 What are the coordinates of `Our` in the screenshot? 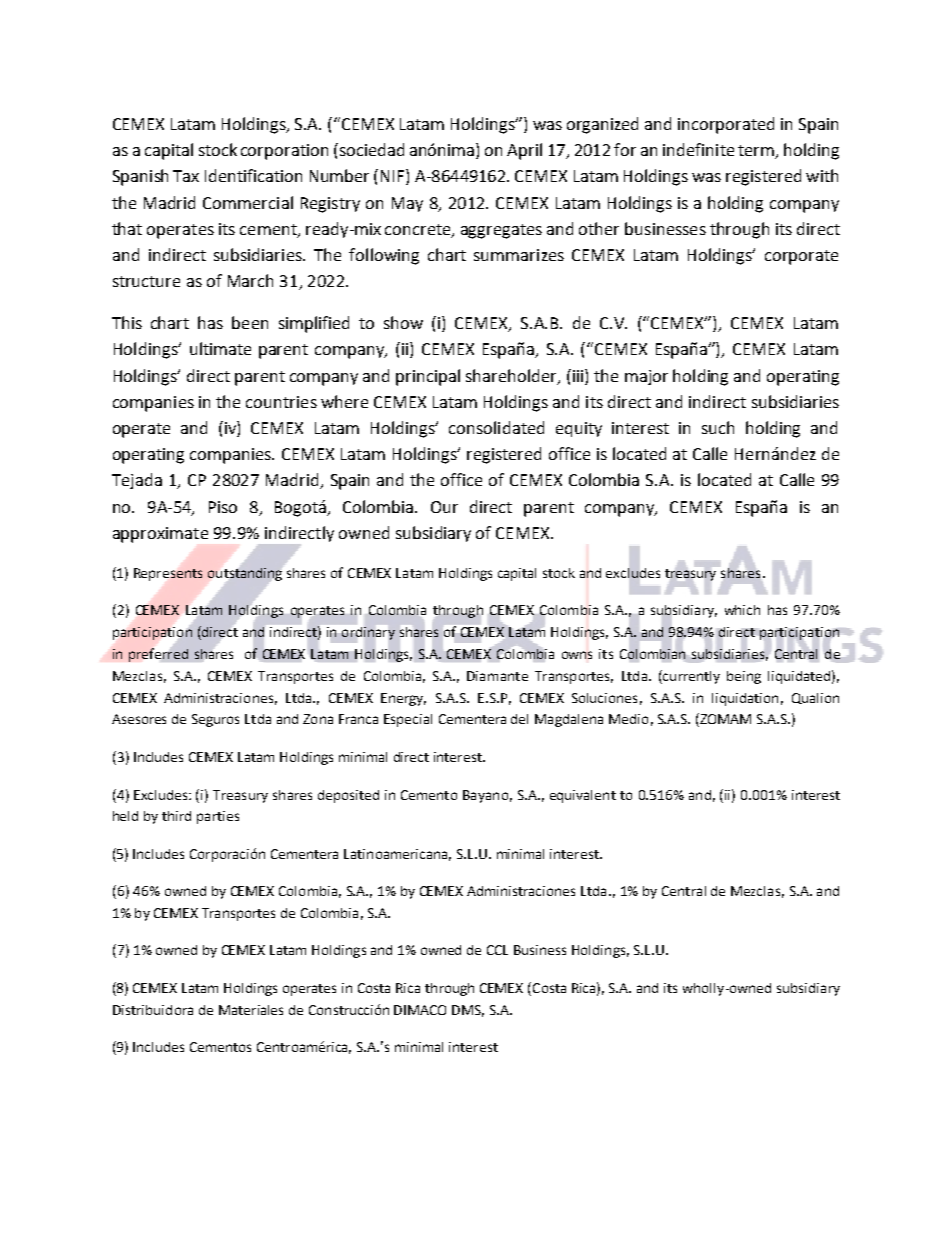 It's located at (444, 507).
